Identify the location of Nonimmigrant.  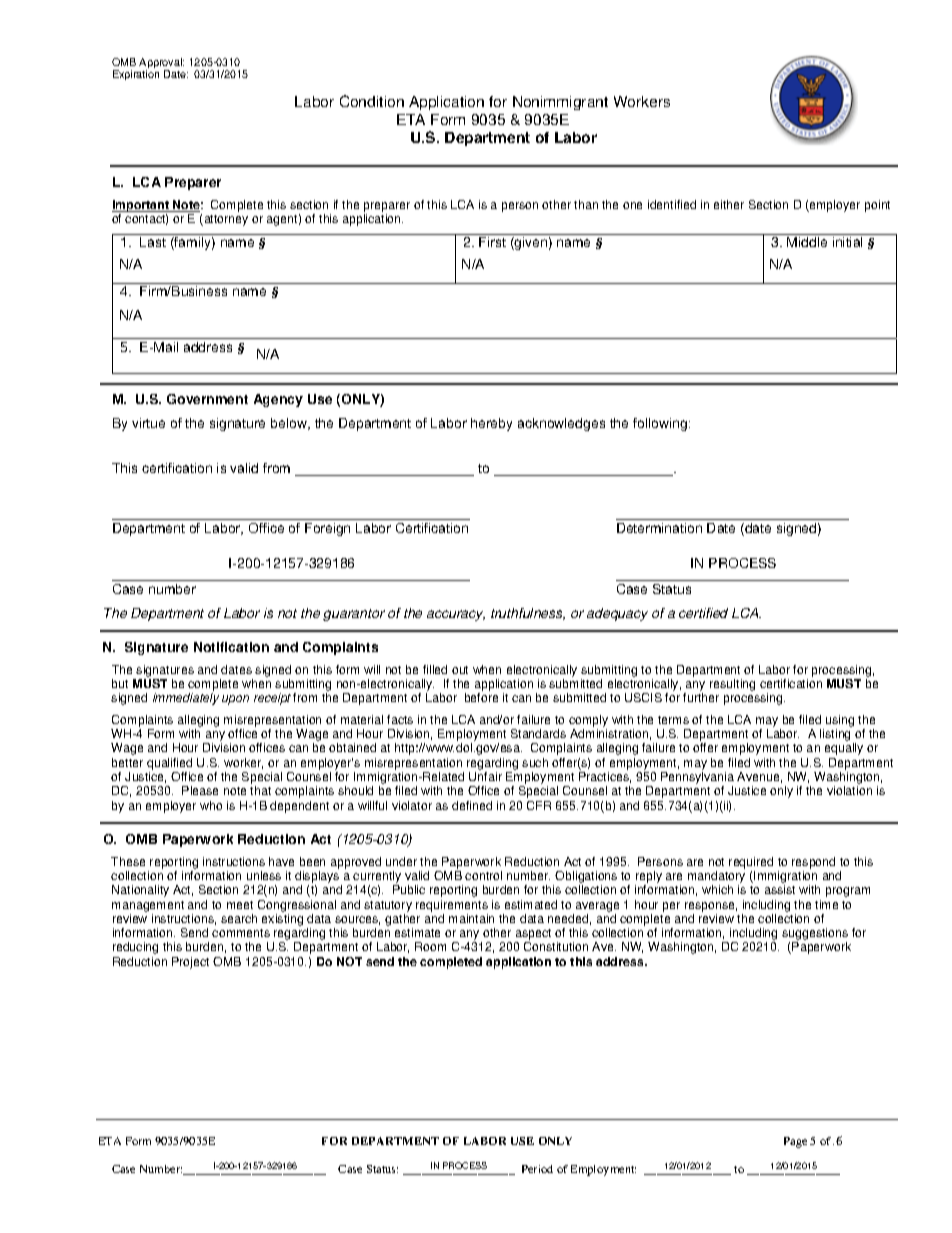
(560, 103).
